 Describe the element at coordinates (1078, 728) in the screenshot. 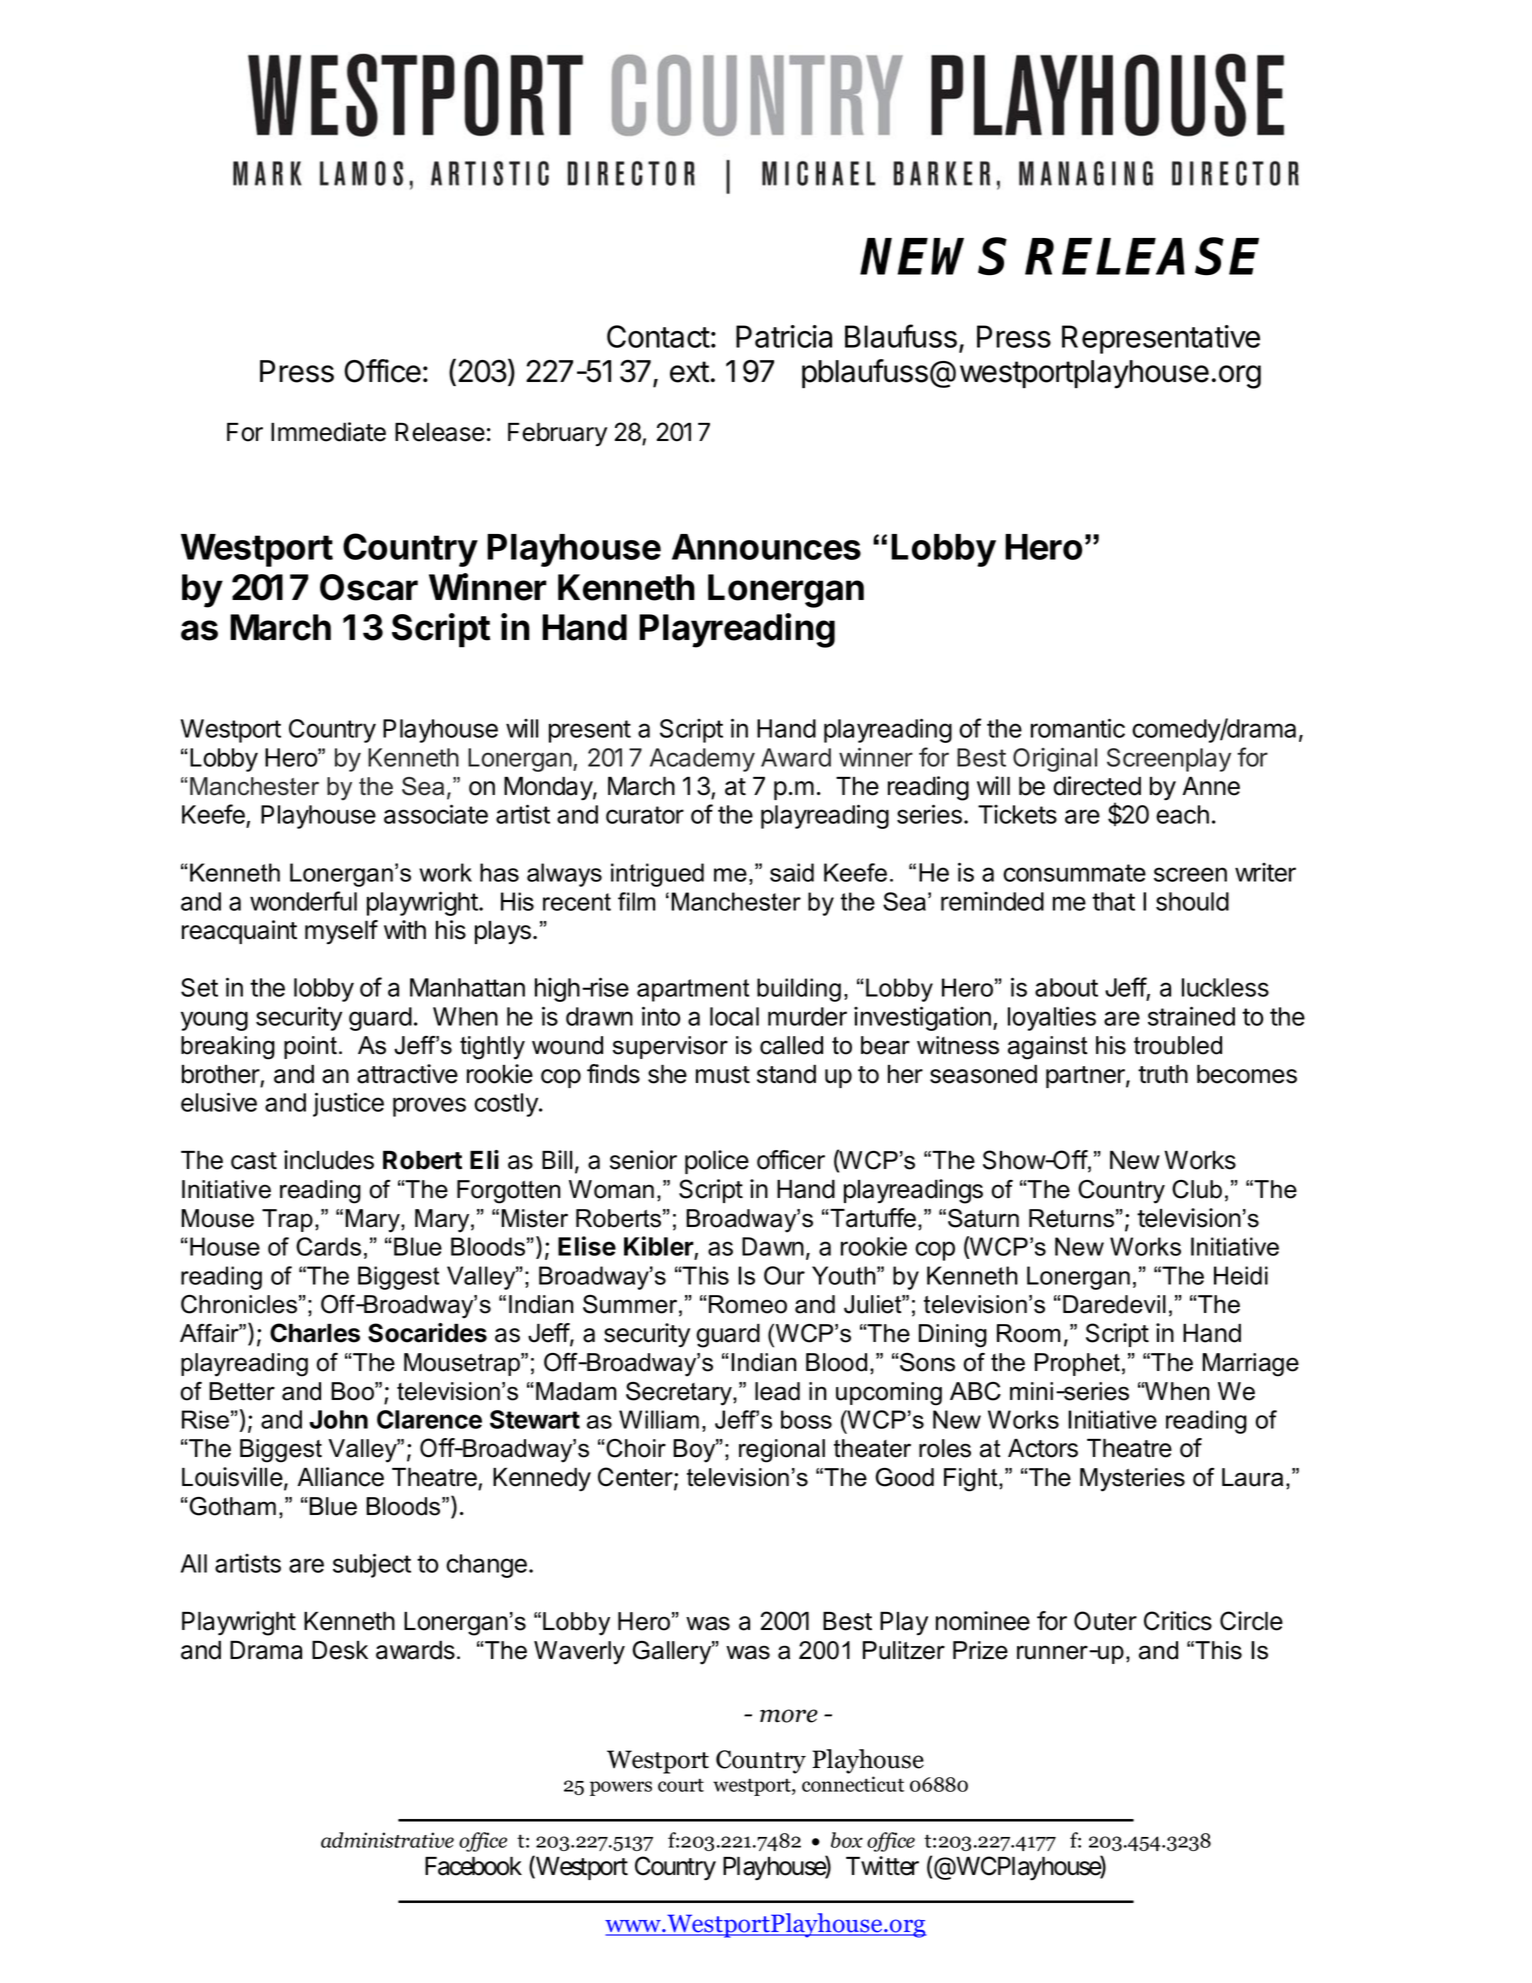

I see `romantic` at that location.
